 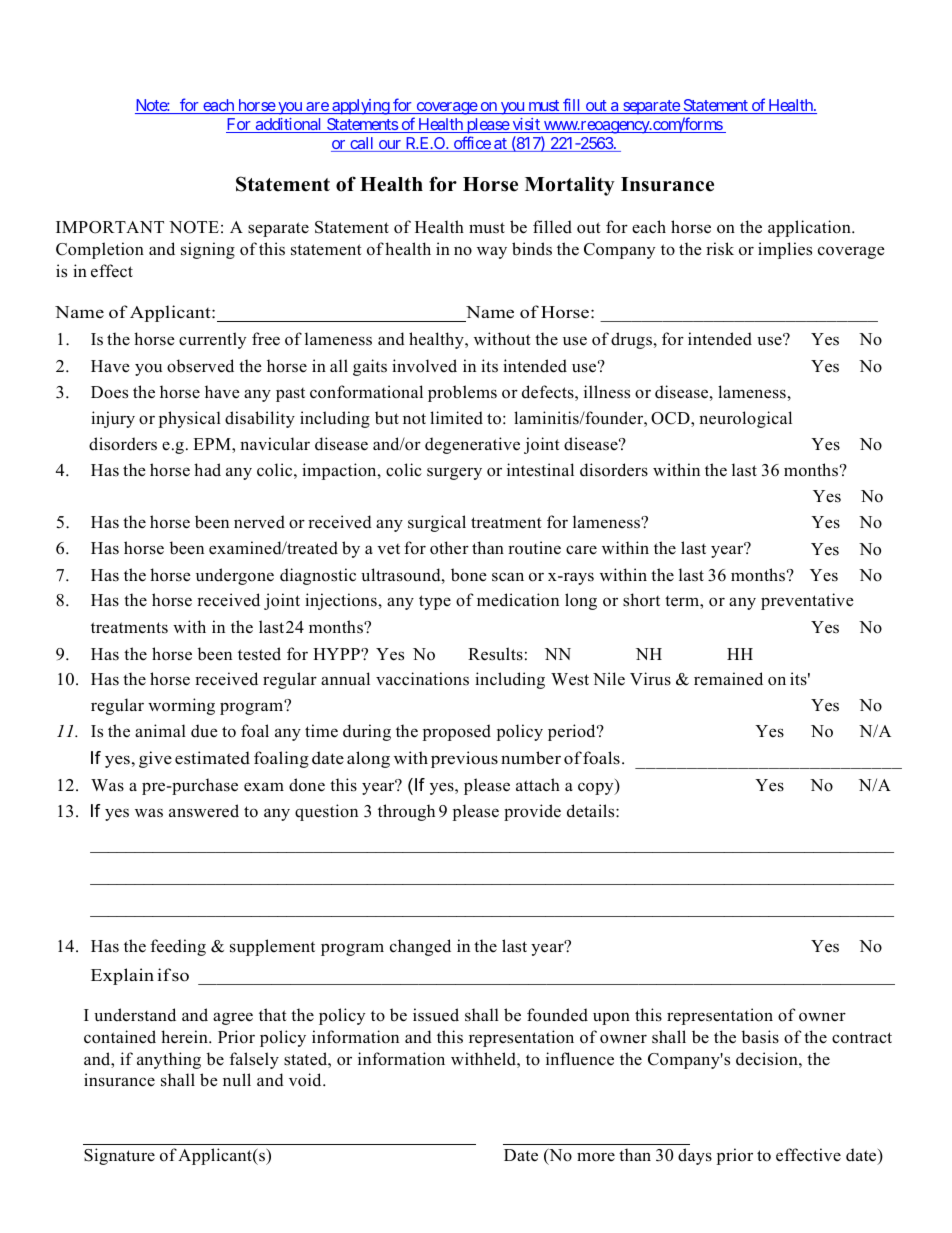 What do you see at coordinates (471, 144) in the screenshot?
I see `office` at bounding box center [471, 144].
